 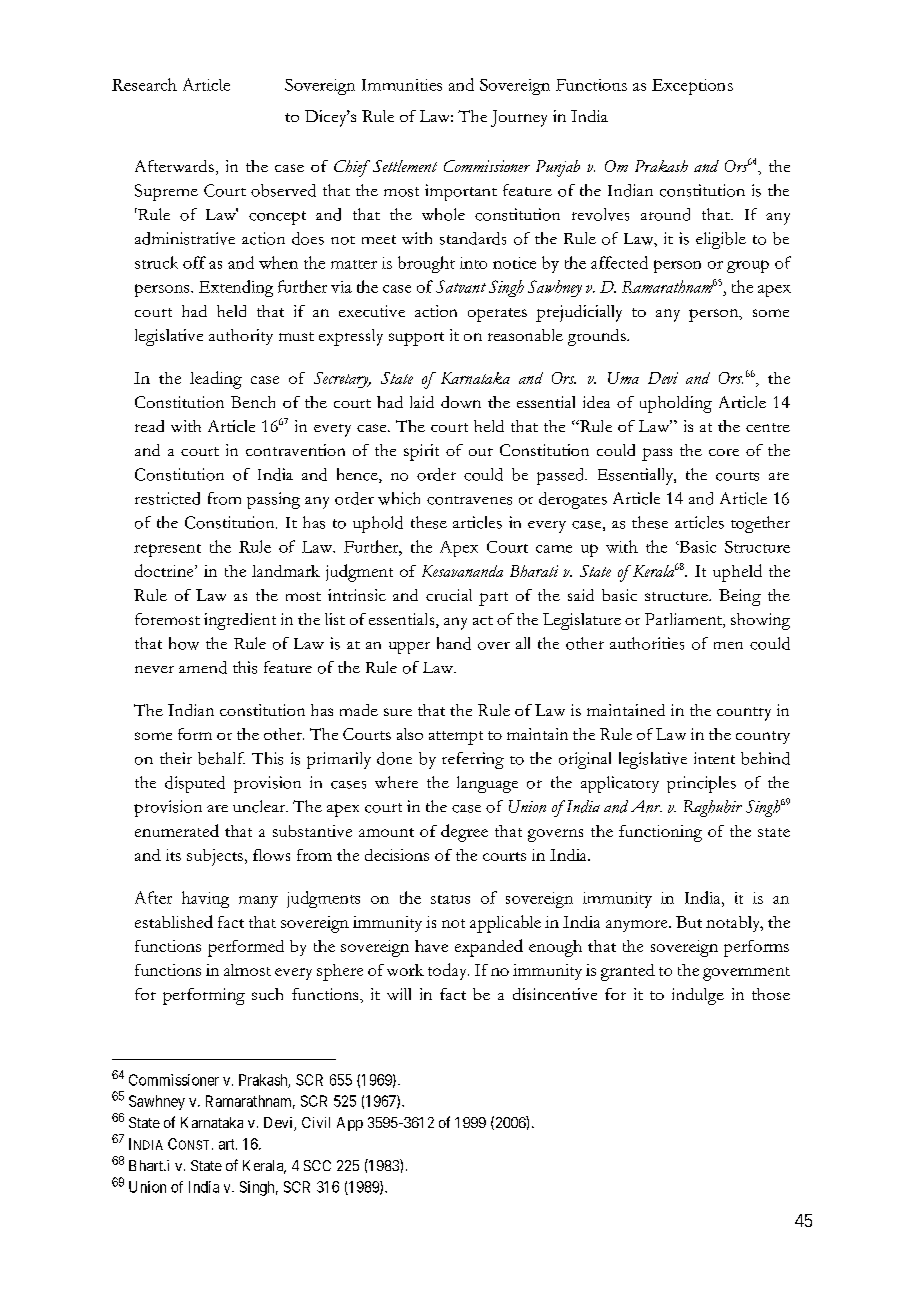 I want to click on Civil, so click(x=316, y=1122).
